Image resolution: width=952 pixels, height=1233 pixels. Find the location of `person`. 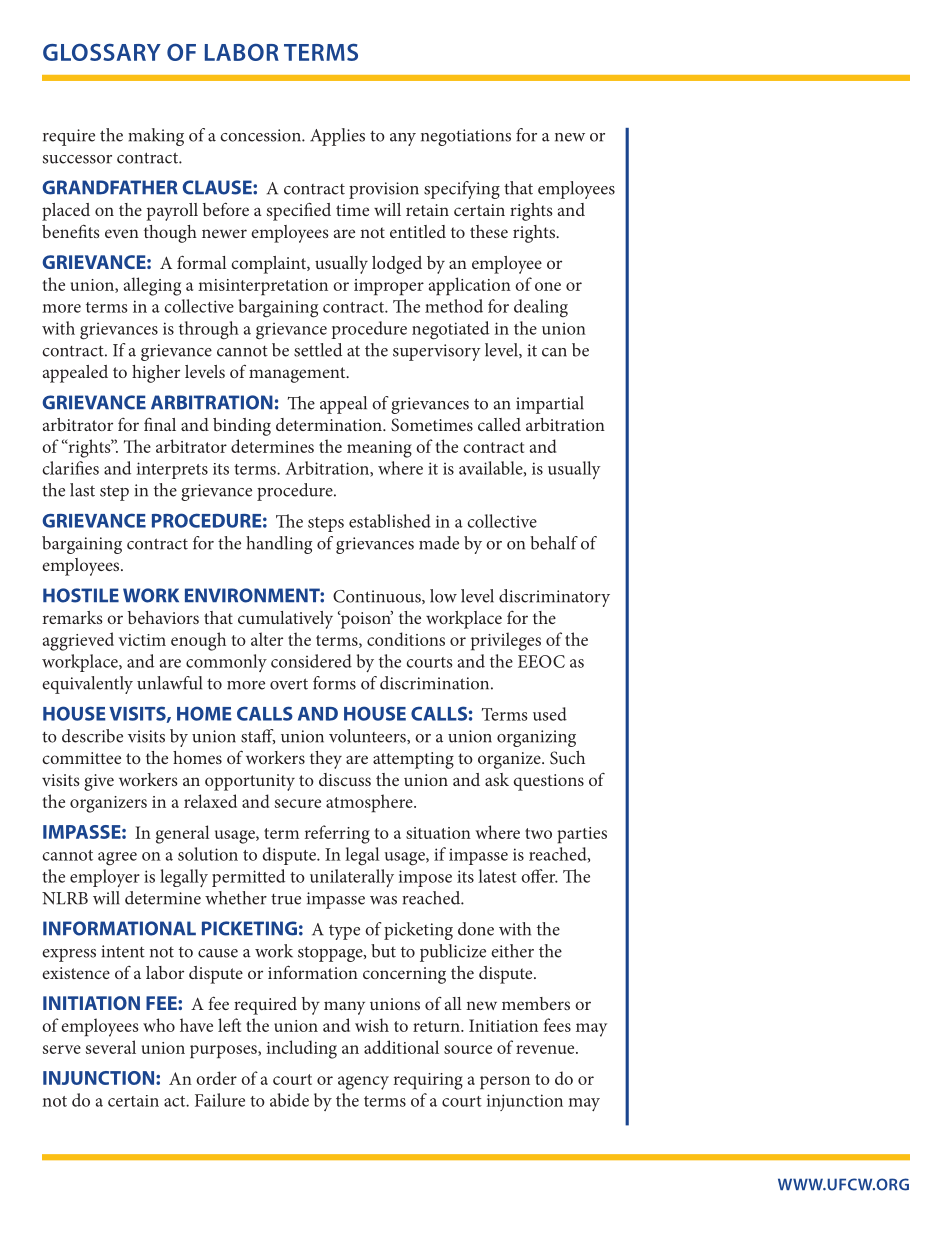

person is located at coordinates (505, 1083).
